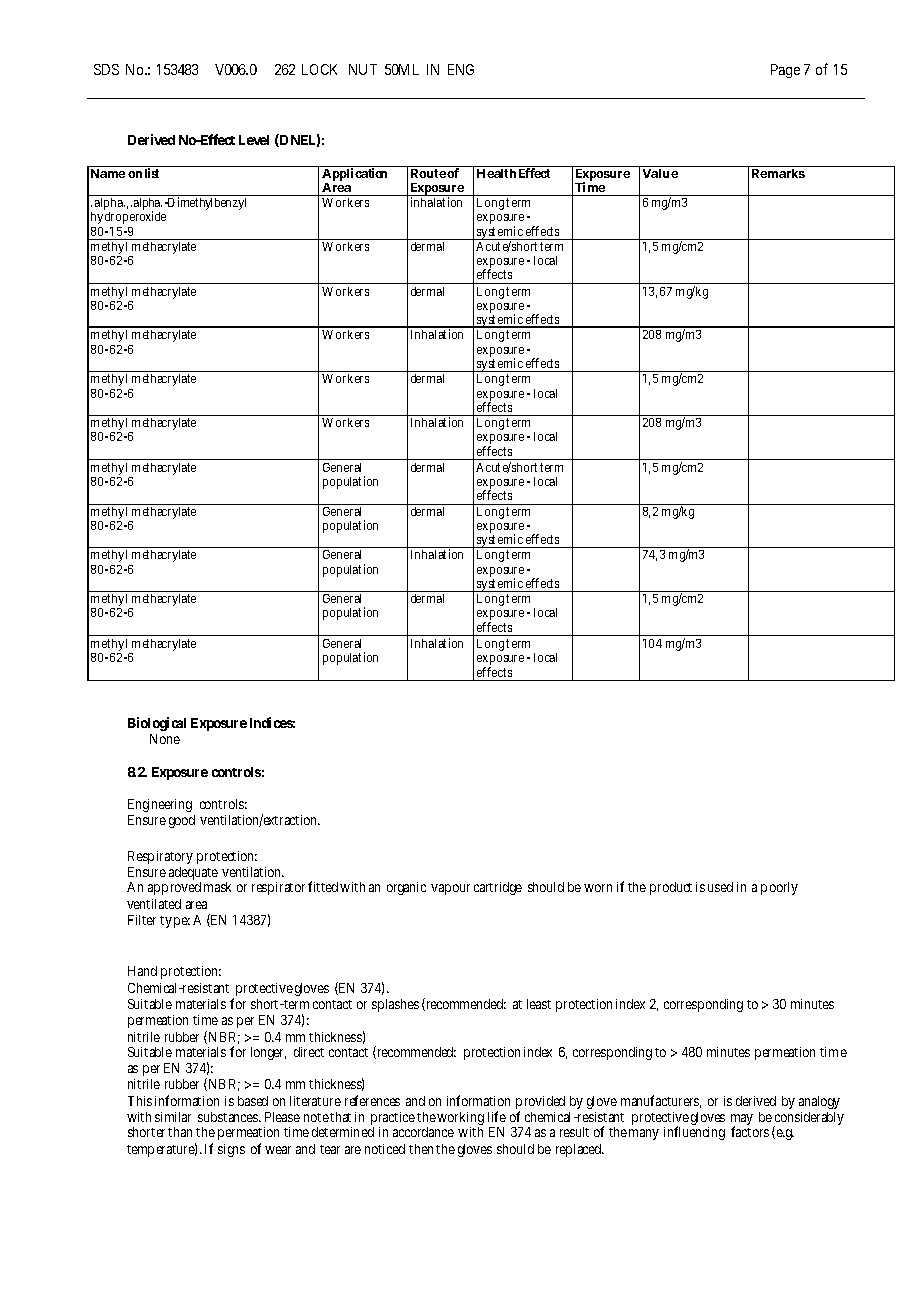  What do you see at coordinates (173, 1117) in the document?
I see `similar` at bounding box center [173, 1117].
